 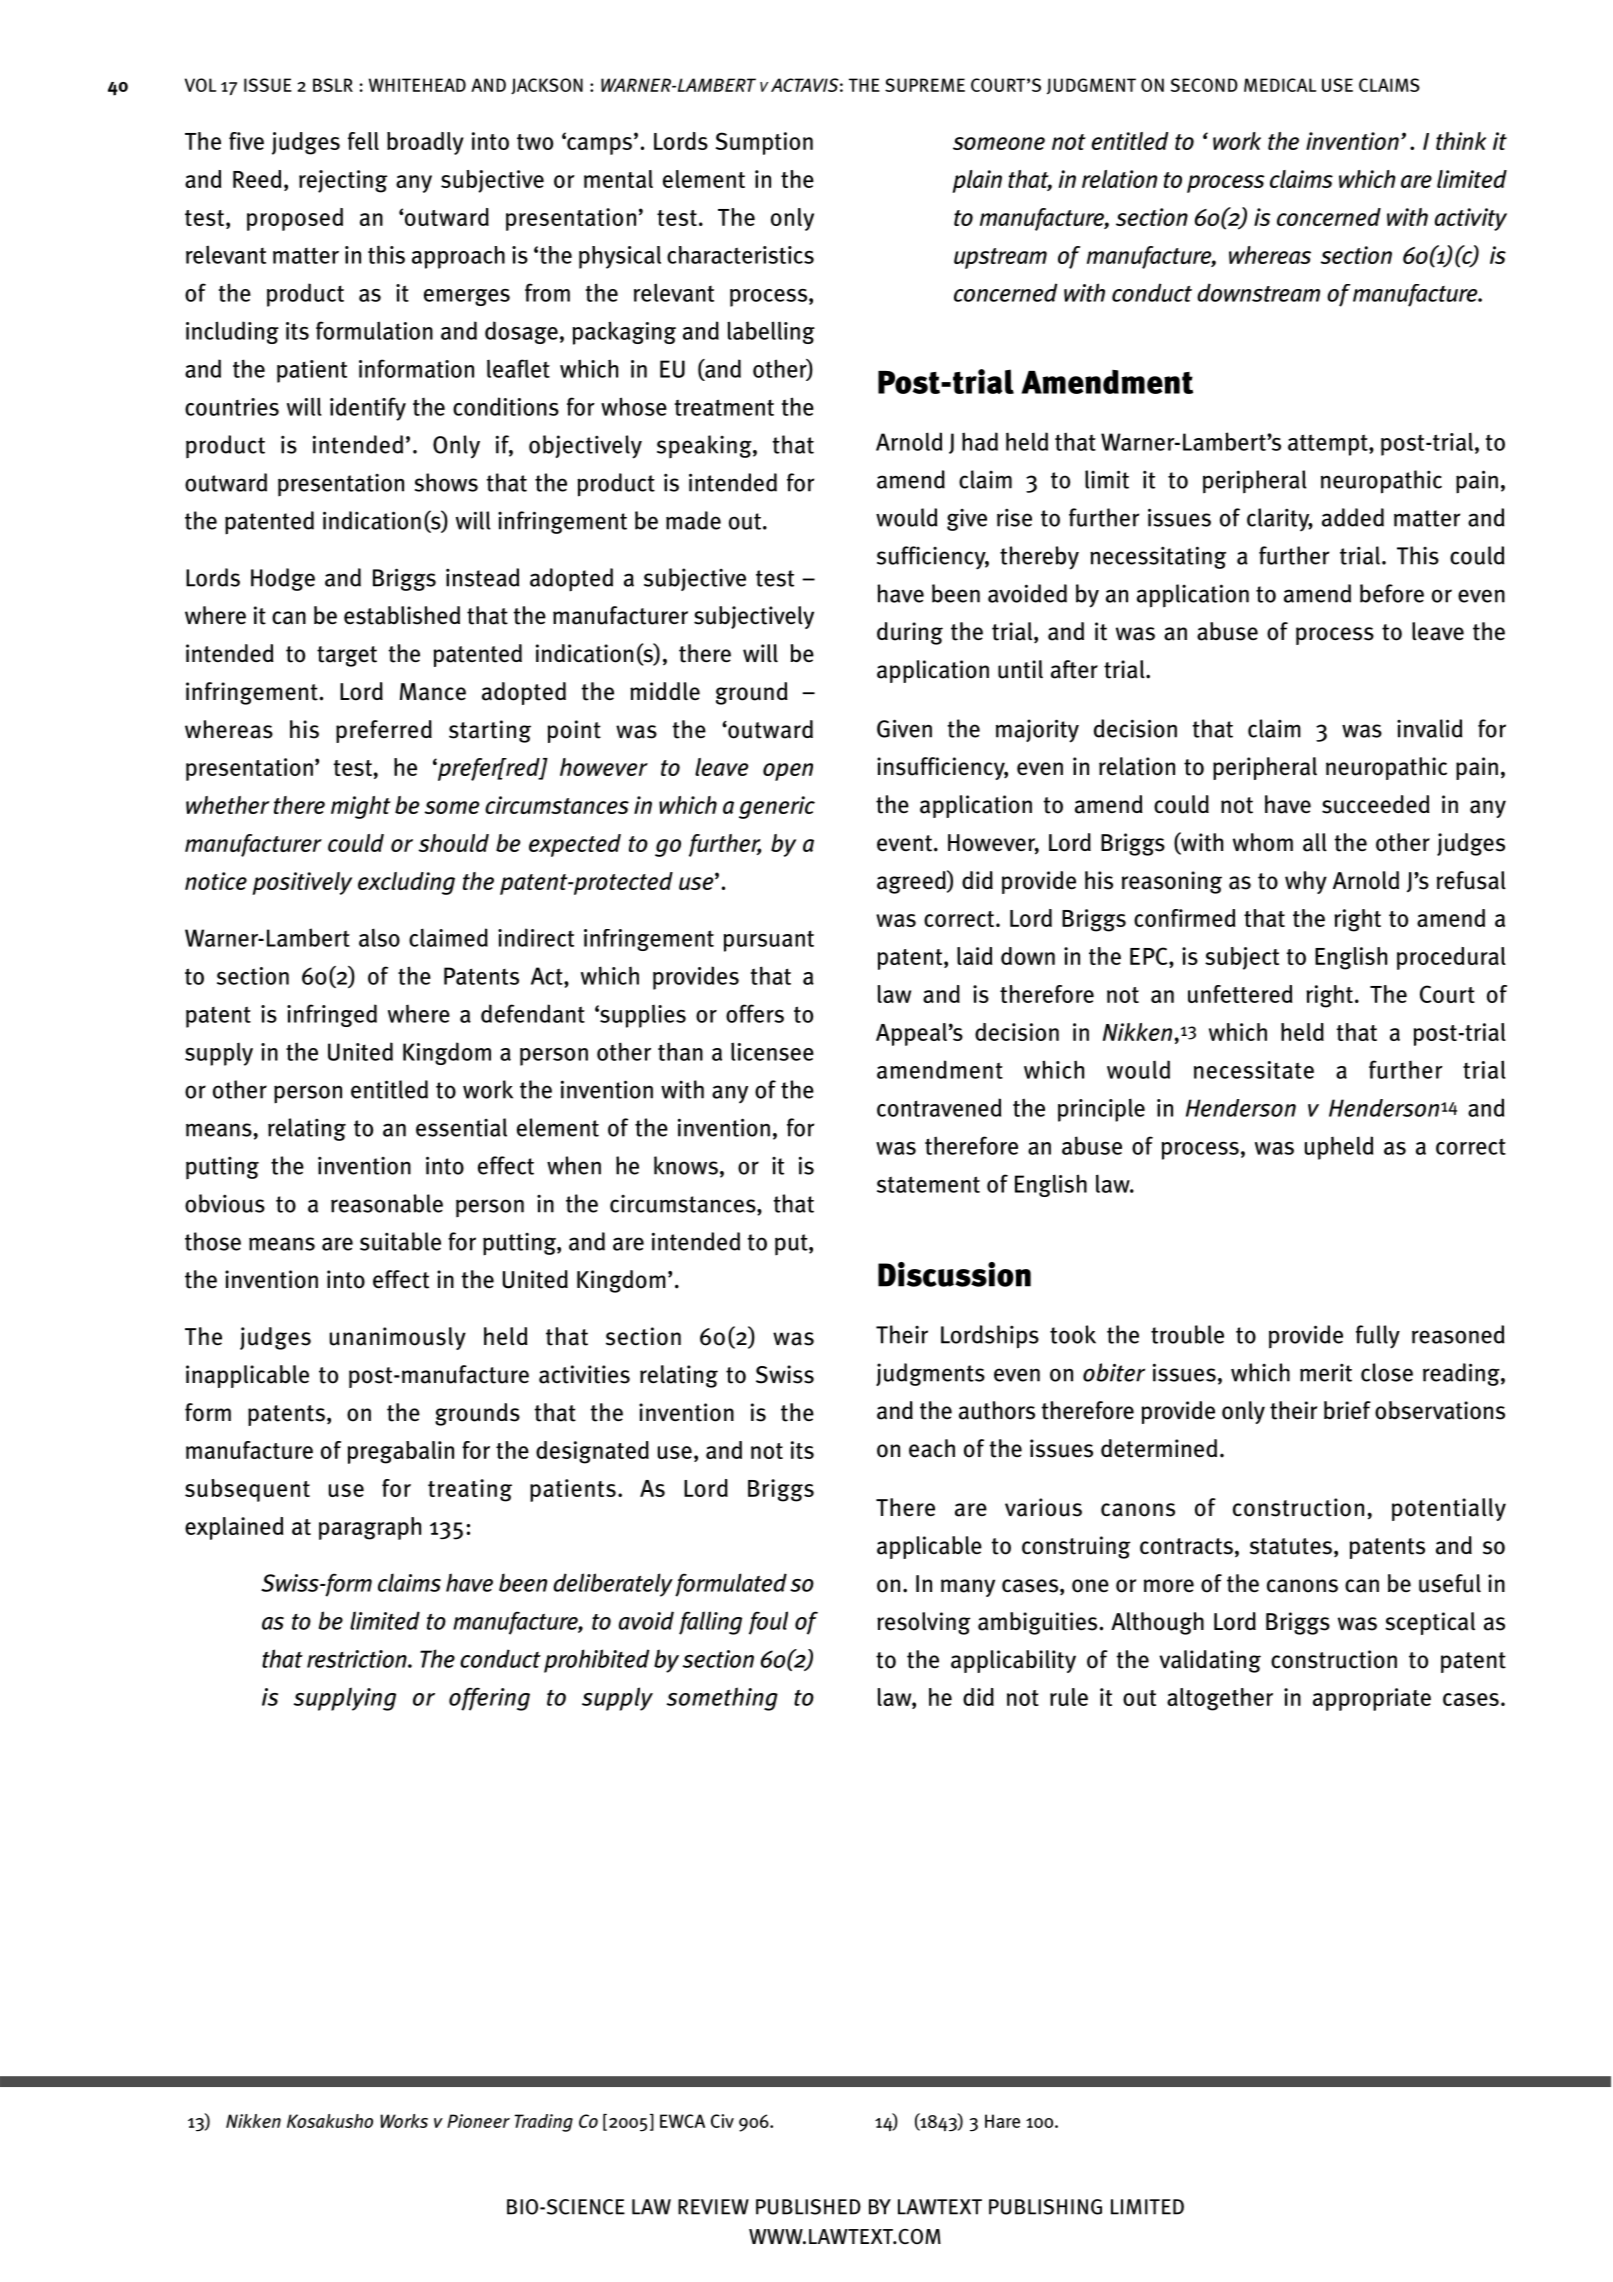 I want to click on SUPREME, so click(x=925, y=85).
